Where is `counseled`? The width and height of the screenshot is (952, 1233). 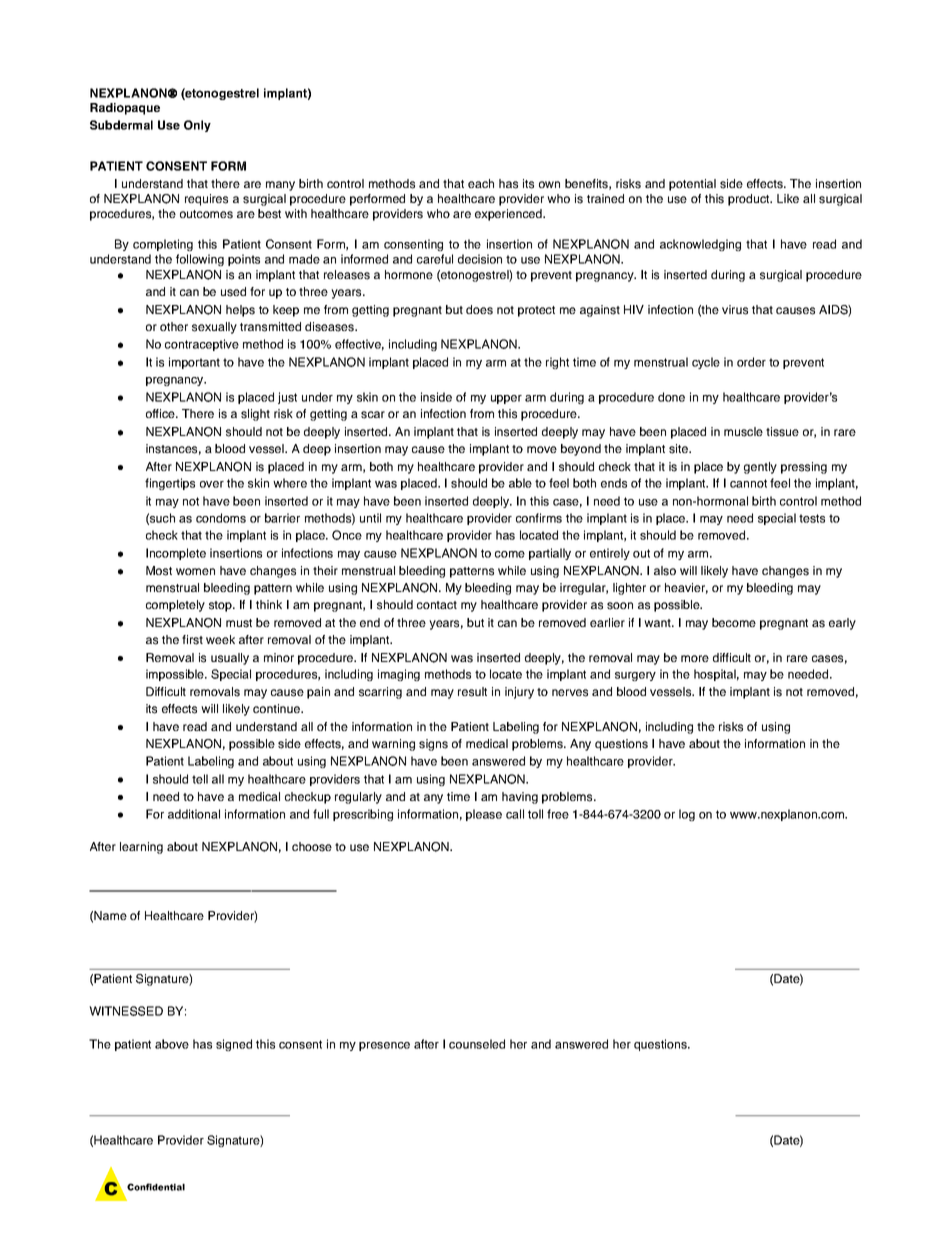 counseled is located at coordinates (477, 1044).
